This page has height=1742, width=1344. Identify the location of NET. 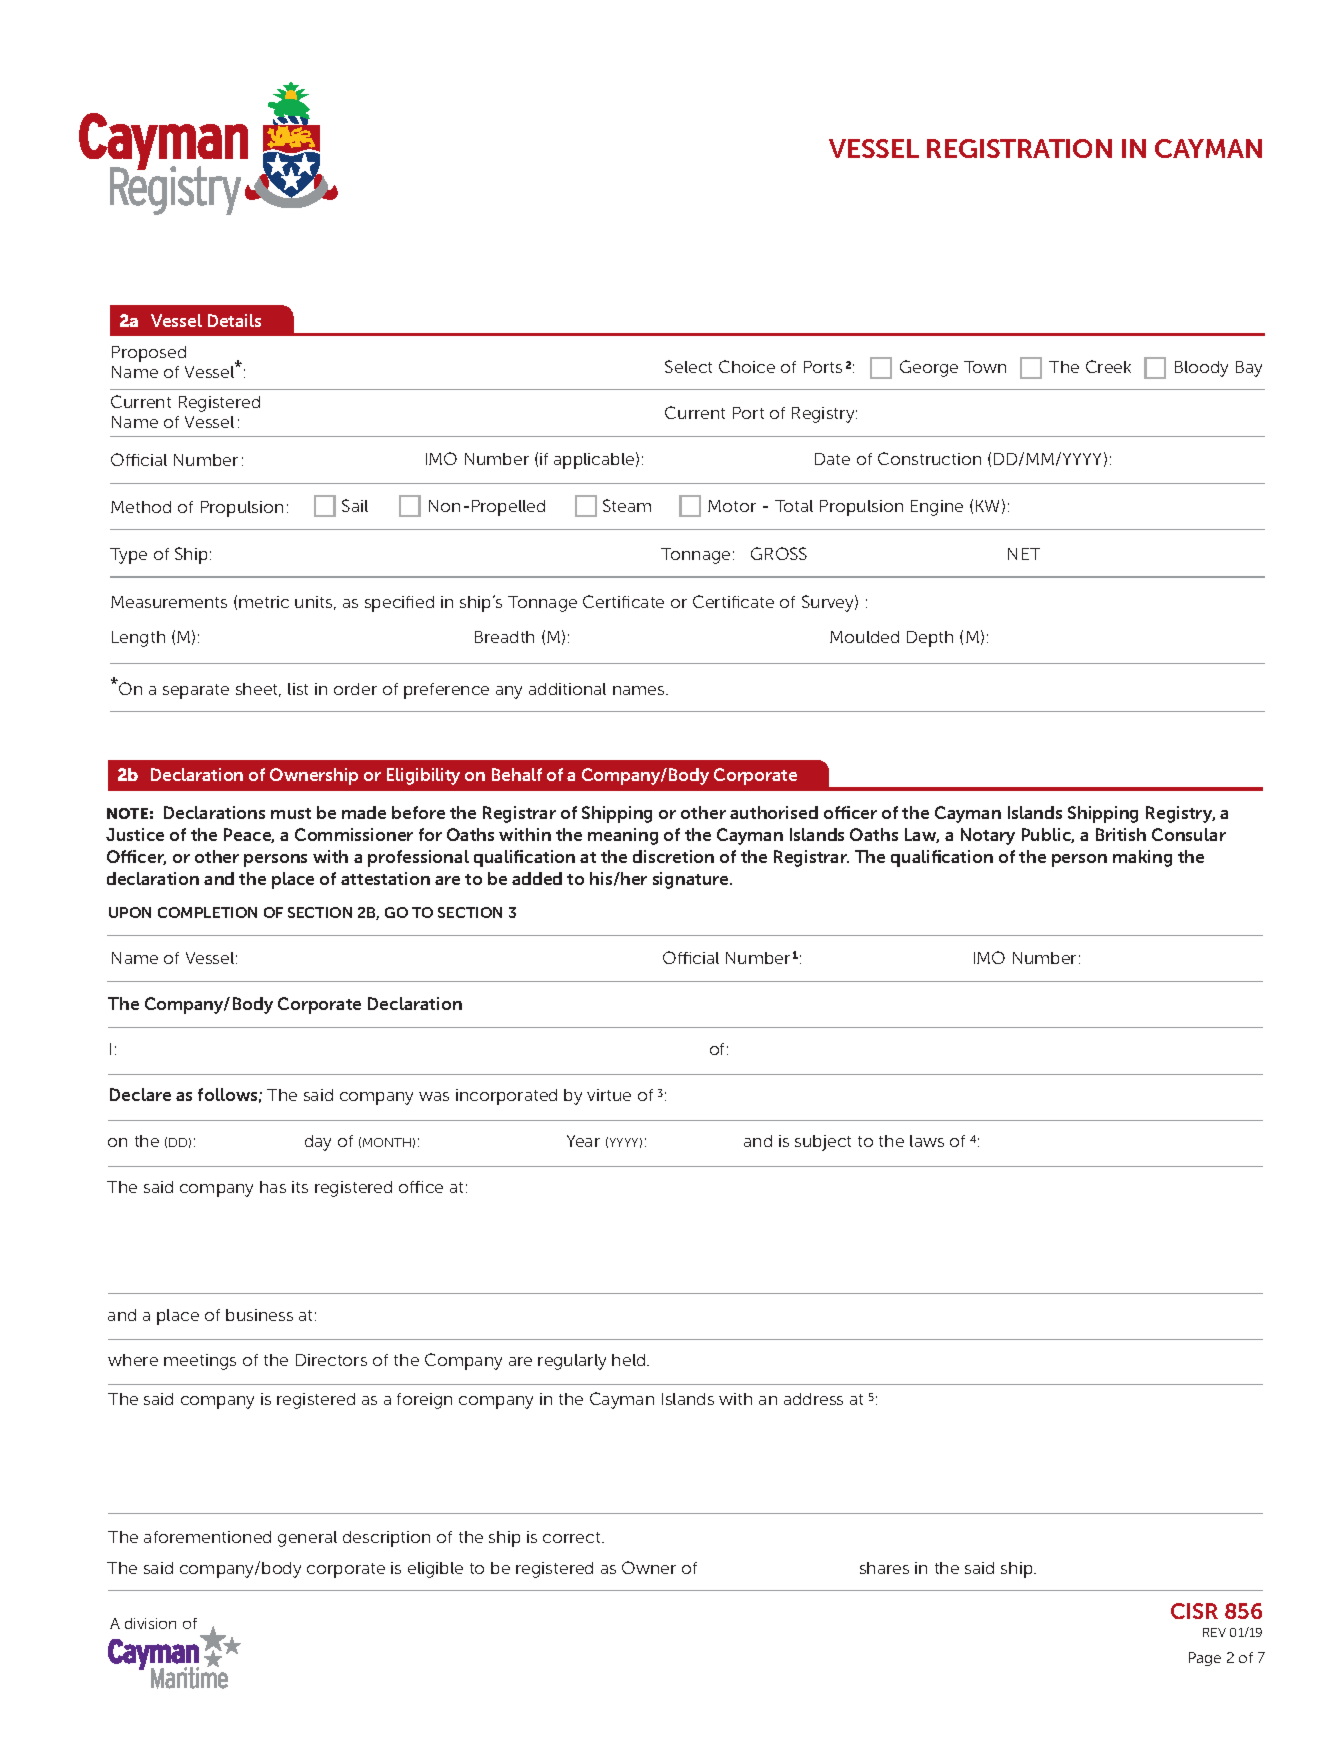
(1024, 554).
